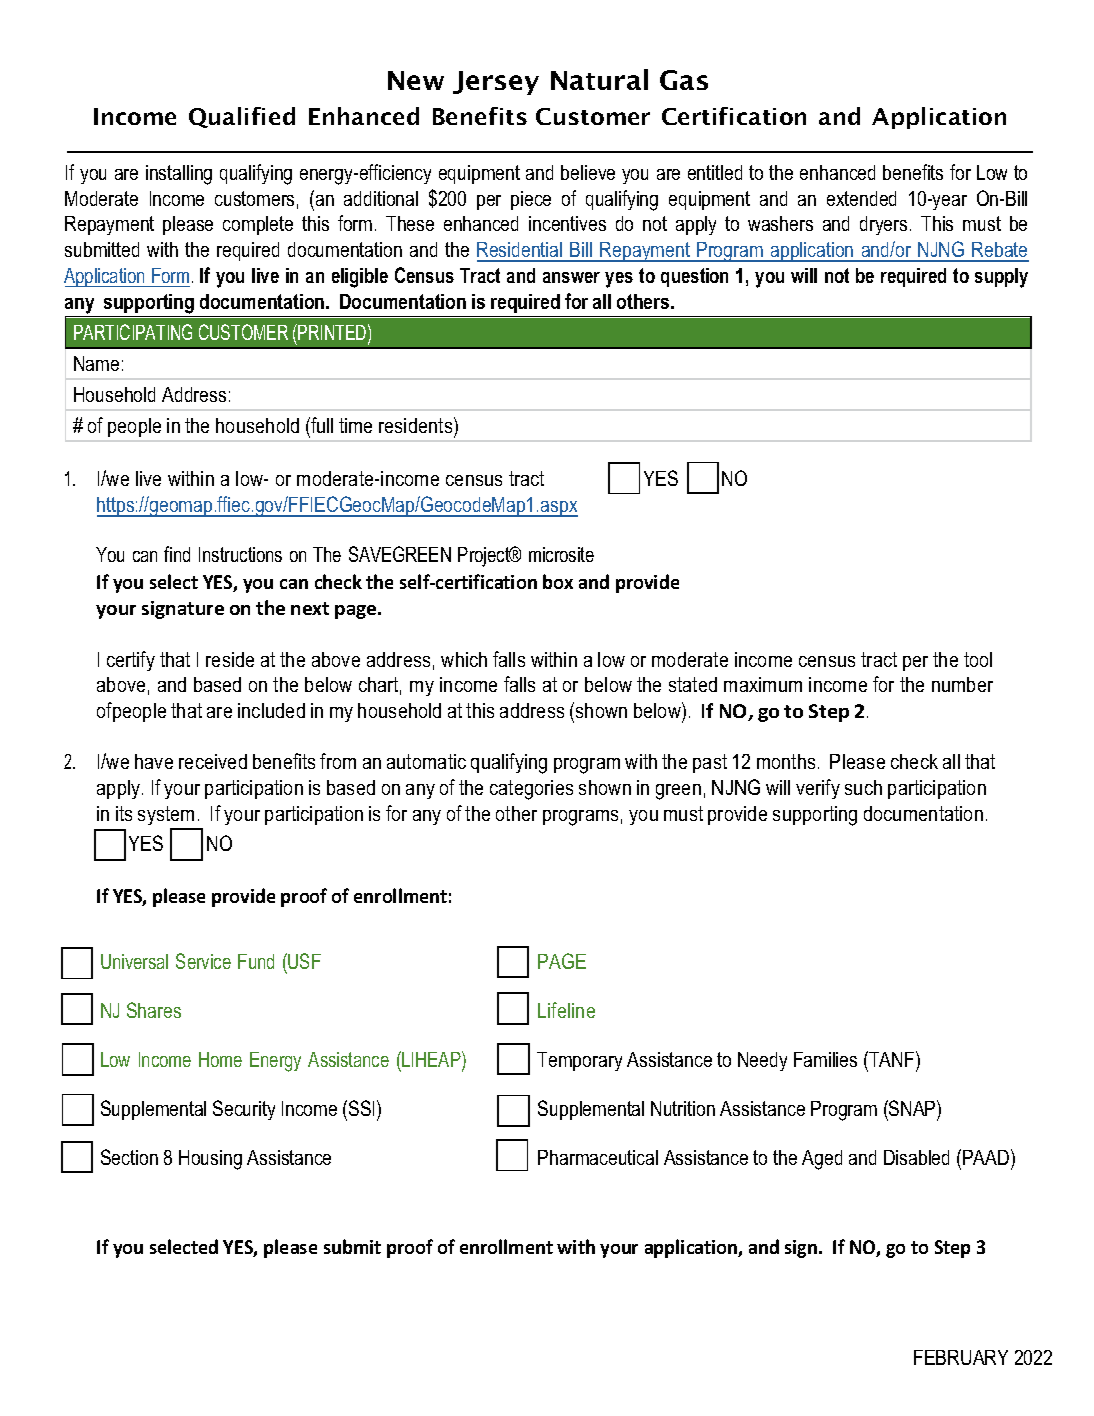 Image resolution: width=1094 pixels, height=1416 pixels. What do you see at coordinates (961, 1357) in the screenshot?
I see `FEBRUARY` at bounding box center [961, 1357].
